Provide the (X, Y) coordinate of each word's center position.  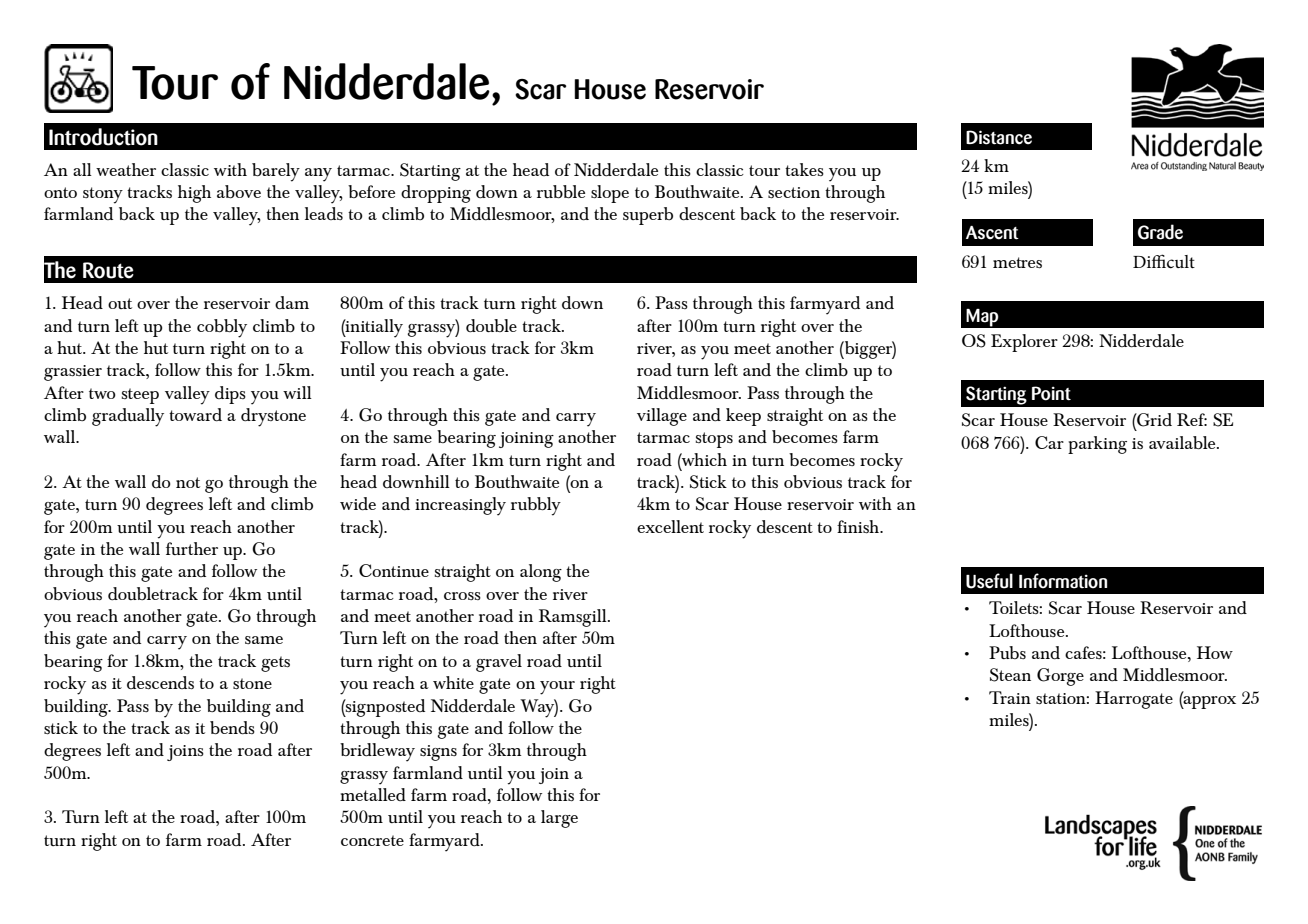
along (541, 573)
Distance (999, 137)
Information (1063, 581)
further (192, 548)
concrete (372, 840)
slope (610, 194)
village (662, 417)
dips (230, 395)
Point (1051, 393)
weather (126, 169)
